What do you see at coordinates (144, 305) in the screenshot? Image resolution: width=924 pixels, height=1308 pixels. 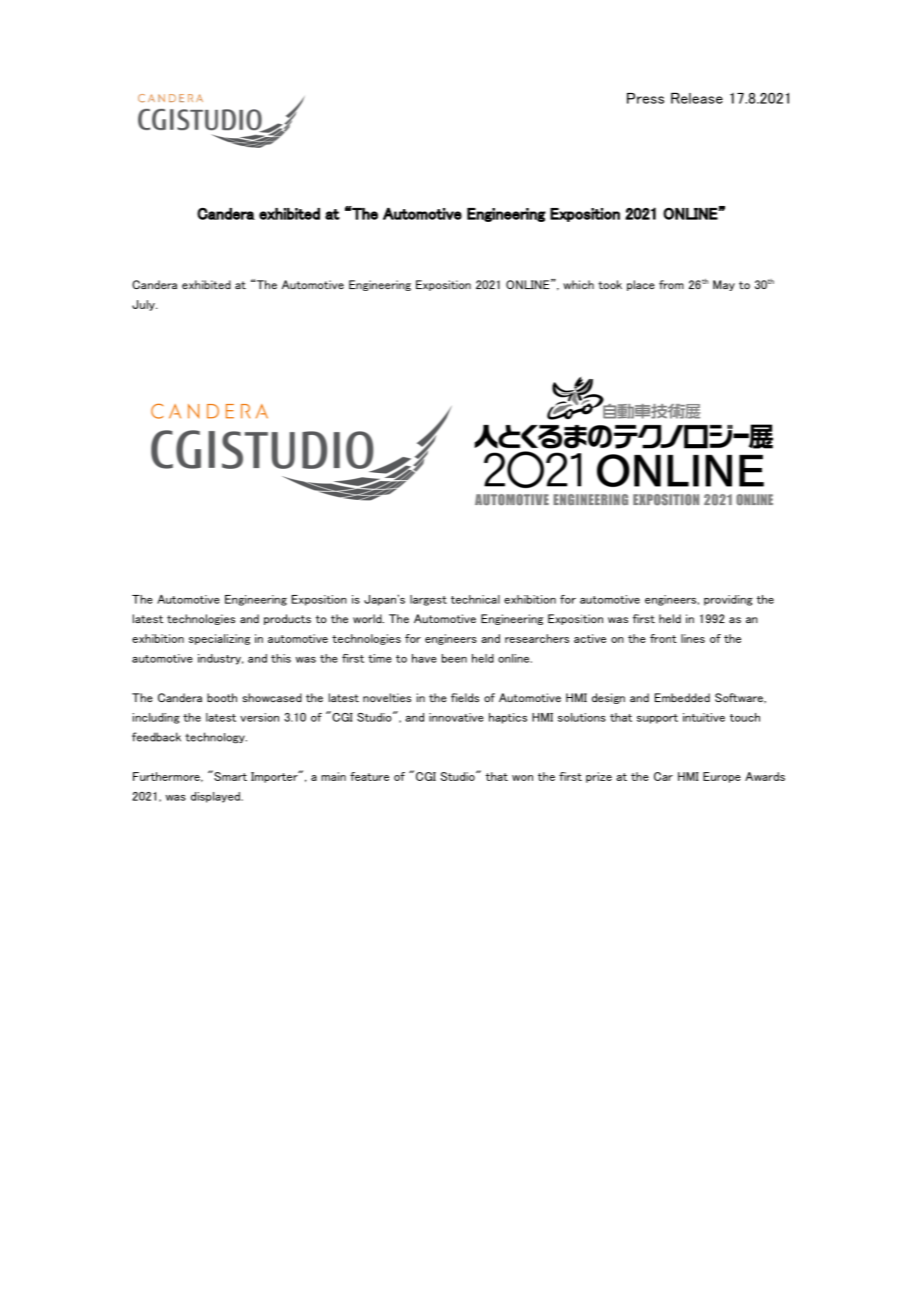 I see `July` at bounding box center [144, 305].
